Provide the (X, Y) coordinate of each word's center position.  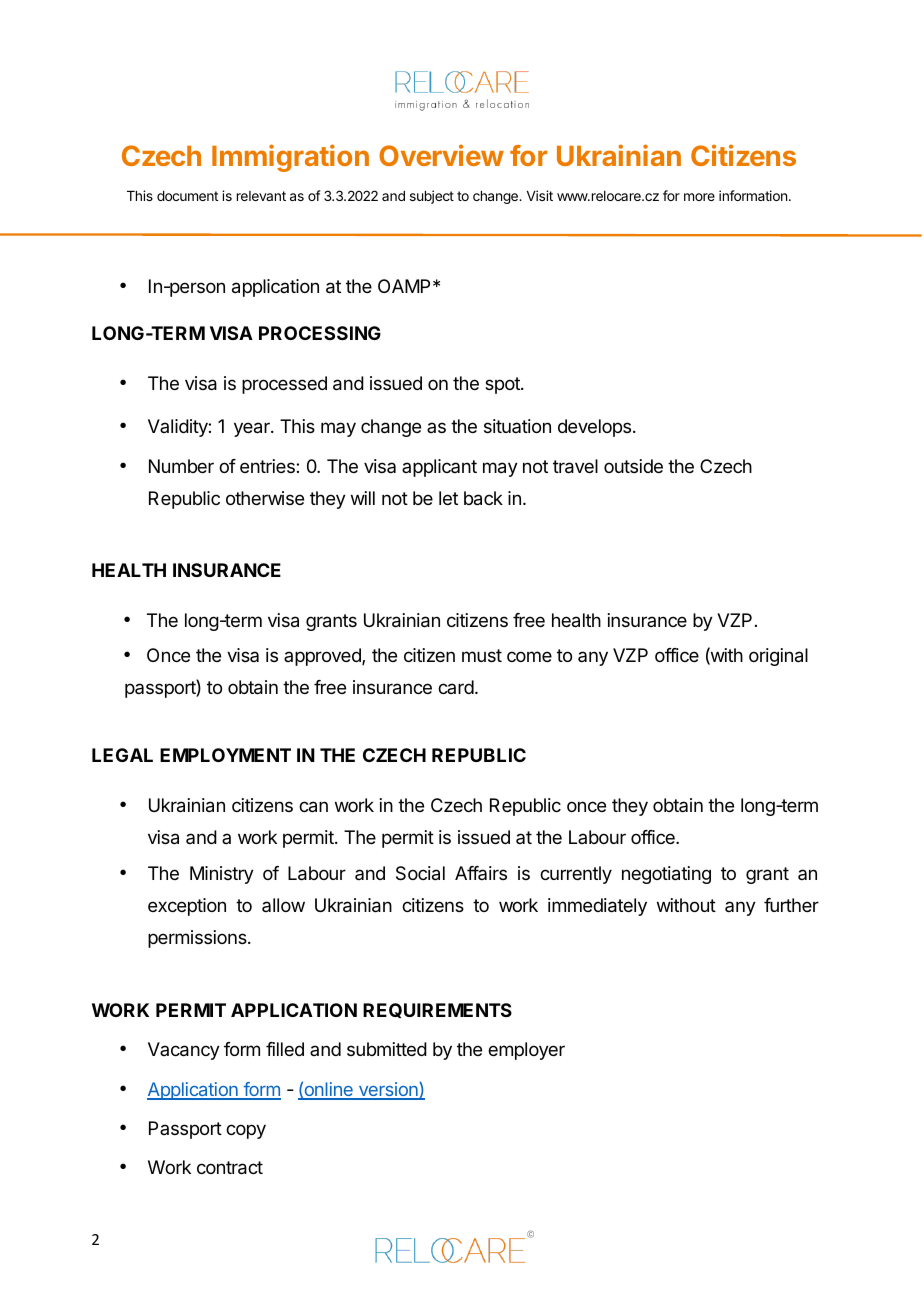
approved (323, 657)
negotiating (666, 875)
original (778, 657)
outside (633, 466)
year (253, 429)
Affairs (481, 873)
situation (517, 426)
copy (246, 1131)
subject (432, 197)
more (699, 197)
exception (187, 907)
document (187, 196)
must (482, 655)
